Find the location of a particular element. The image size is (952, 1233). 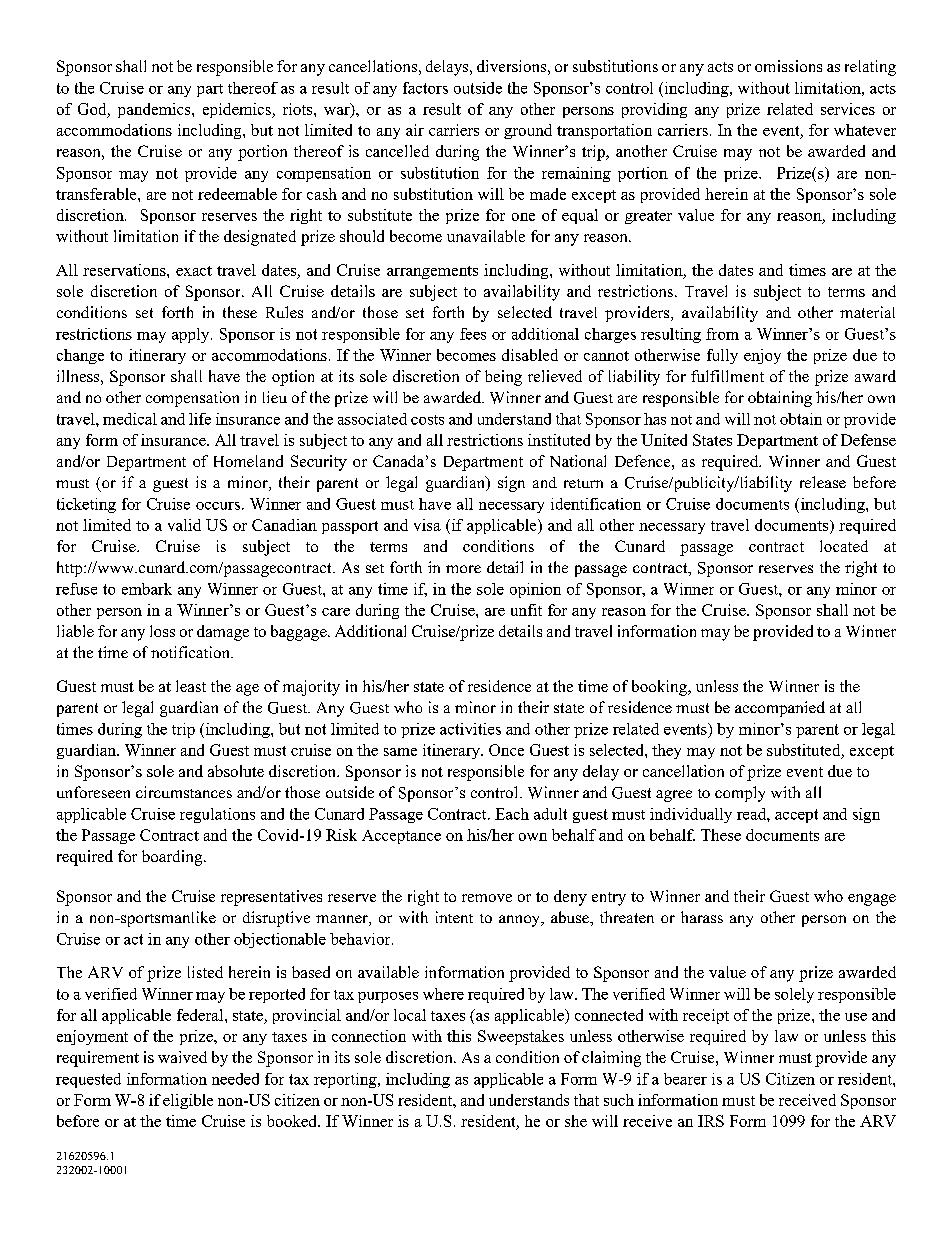

boarding is located at coordinates (173, 858).
